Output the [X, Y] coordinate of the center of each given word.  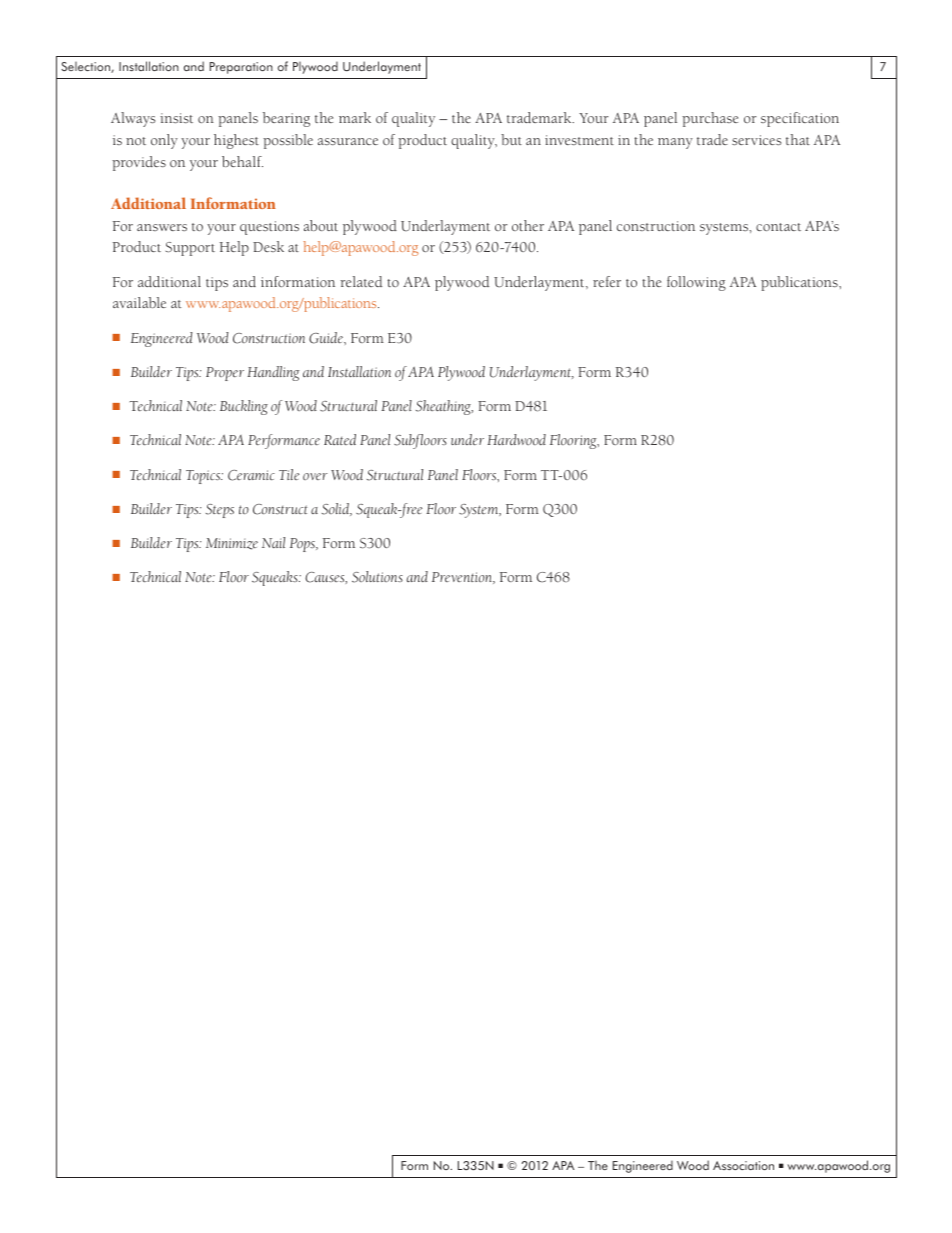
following [696, 283]
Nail [273, 542]
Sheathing [444, 407]
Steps [220, 511]
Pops [303, 545]
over [315, 476]
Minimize [232, 544]
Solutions [377, 577]
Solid [337, 509]
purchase [710, 119]
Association [743, 1165]
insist [176, 118]
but [511, 139]
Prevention [463, 578]
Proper [225, 374]
